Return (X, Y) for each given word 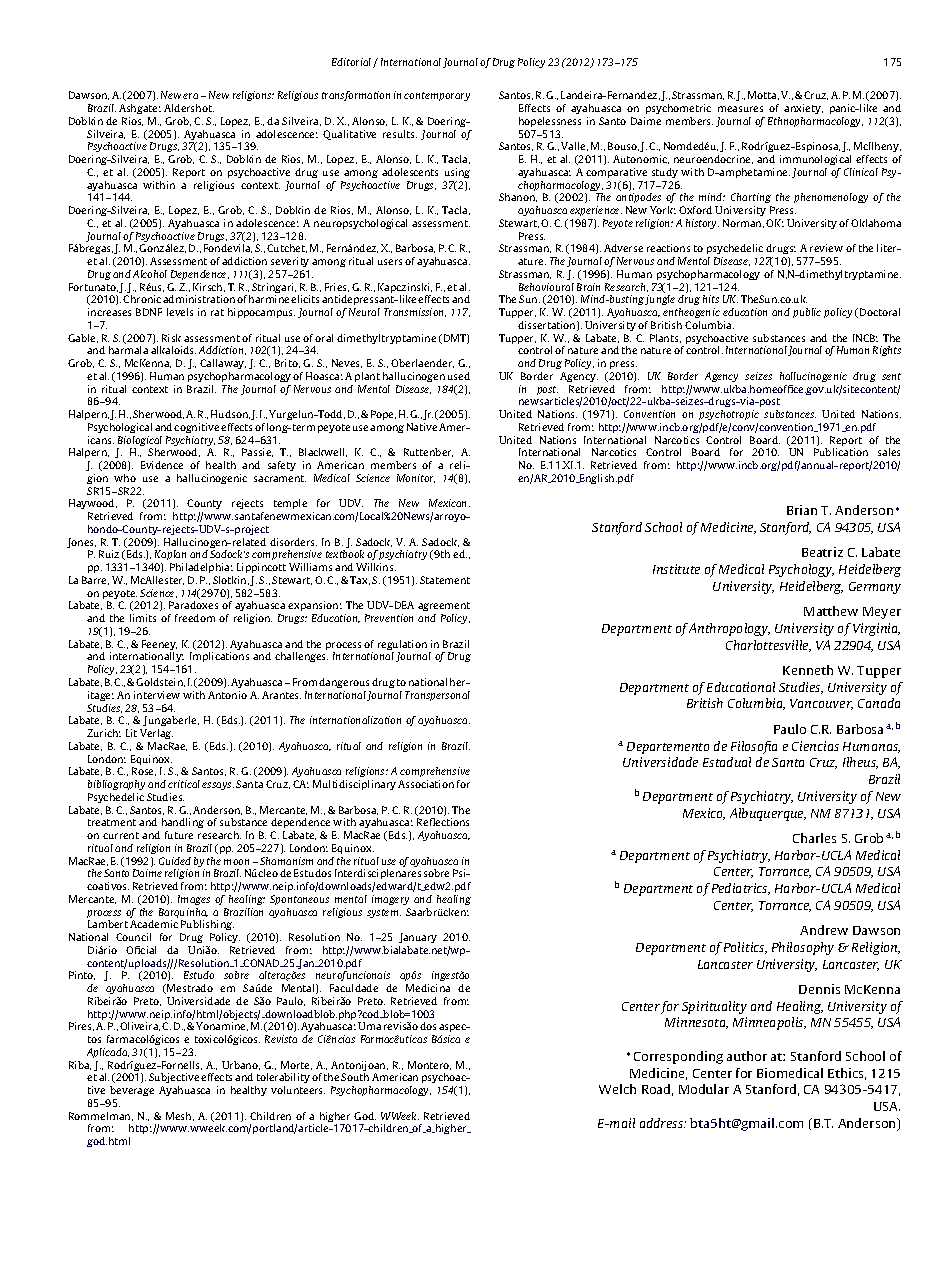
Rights (887, 351)
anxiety (803, 109)
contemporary (437, 96)
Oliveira (140, 1026)
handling (183, 823)
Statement (445, 580)
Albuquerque (768, 814)
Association (426, 784)
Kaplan (171, 557)
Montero (429, 1065)
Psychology (801, 570)
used (459, 376)
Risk (171, 338)
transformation (356, 96)
